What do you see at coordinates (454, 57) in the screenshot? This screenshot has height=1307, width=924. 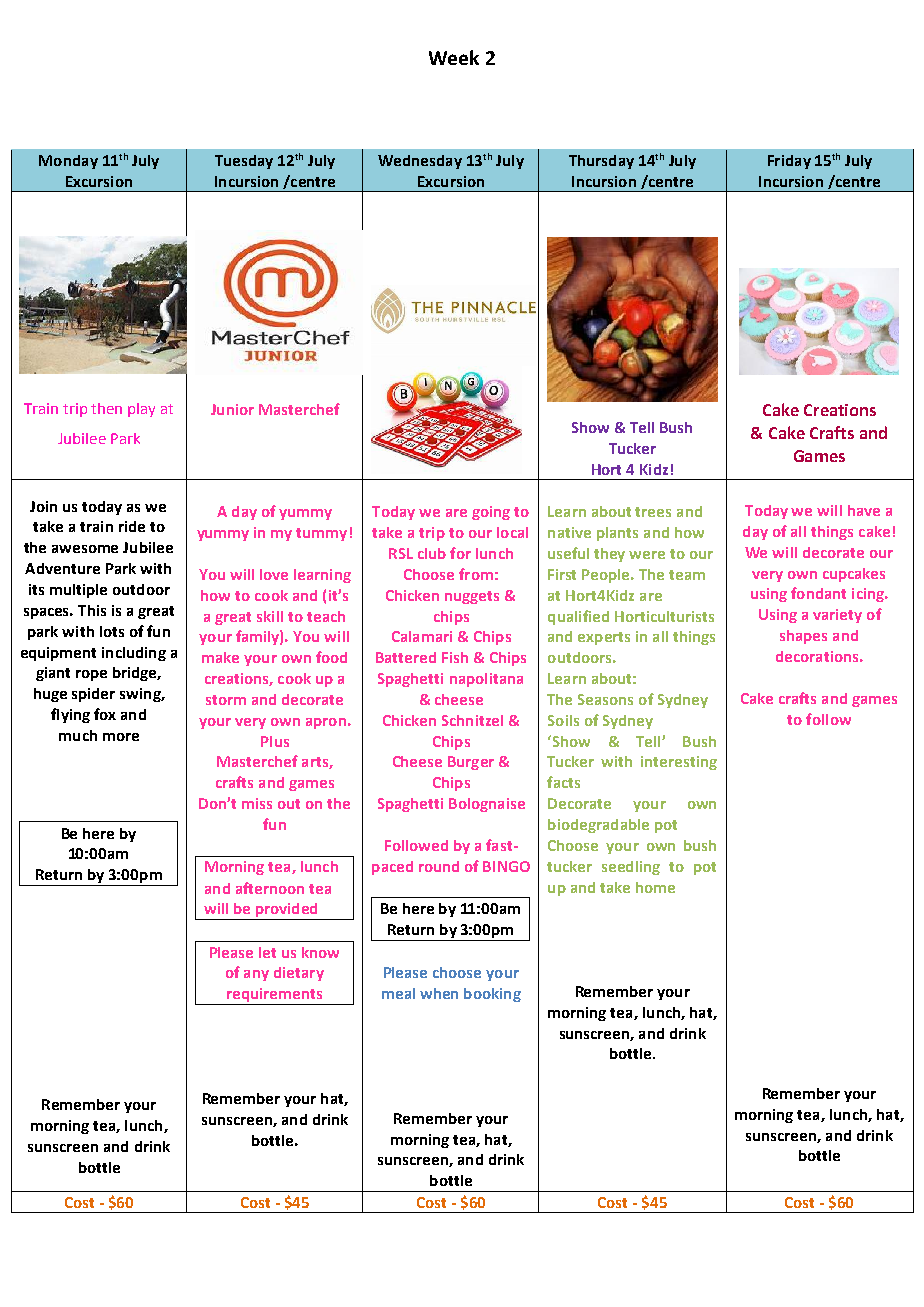 I see `Week` at bounding box center [454, 57].
